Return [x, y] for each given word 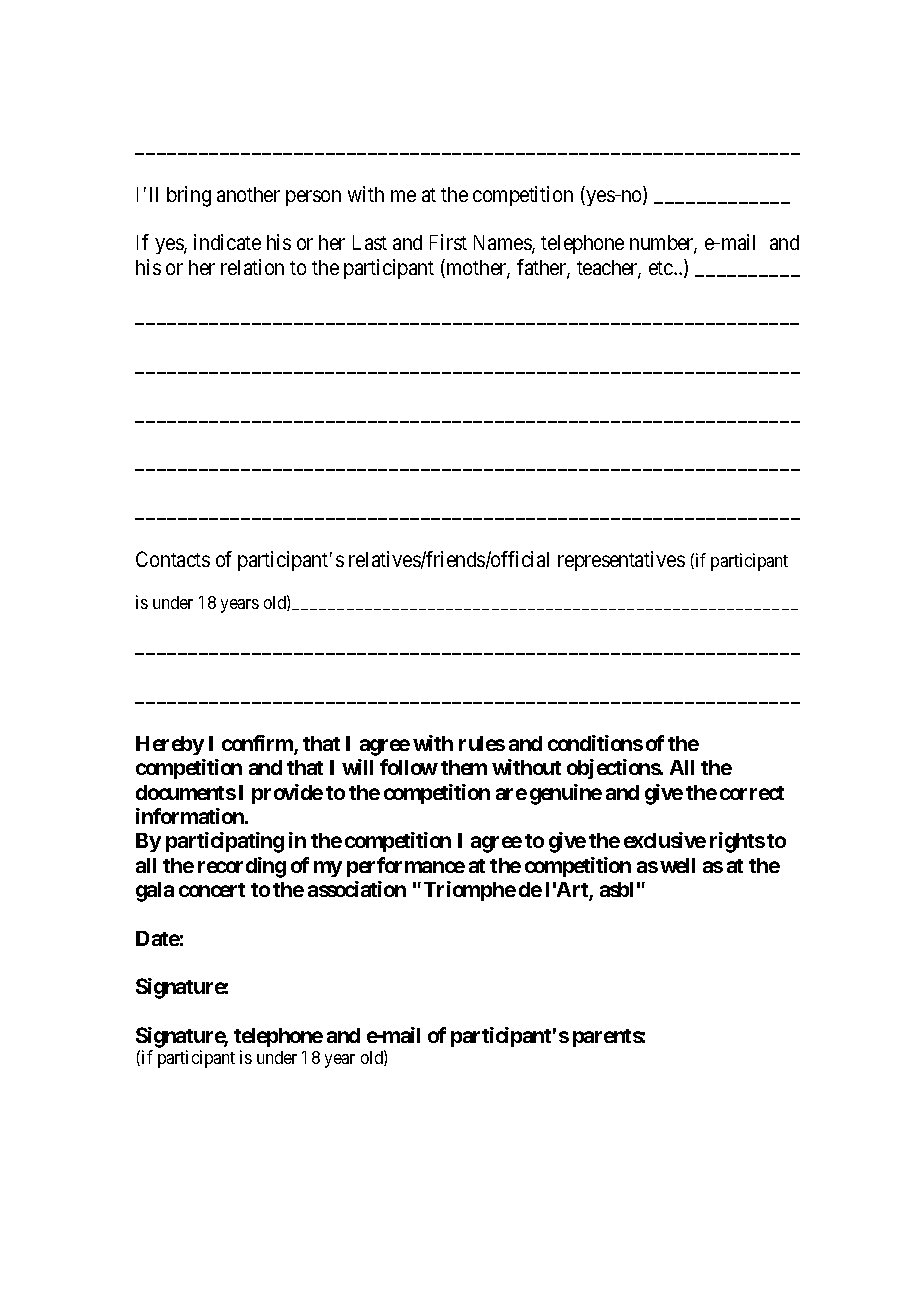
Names [503, 244]
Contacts [173, 559]
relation [252, 267]
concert [212, 890]
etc [662, 268]
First [448, 242]
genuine [566, 794]
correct [752, 793]
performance [406, 867]
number [663, 244]
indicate [227, 242]
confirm [258, 744]
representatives [621, 561]
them [464, 767]
